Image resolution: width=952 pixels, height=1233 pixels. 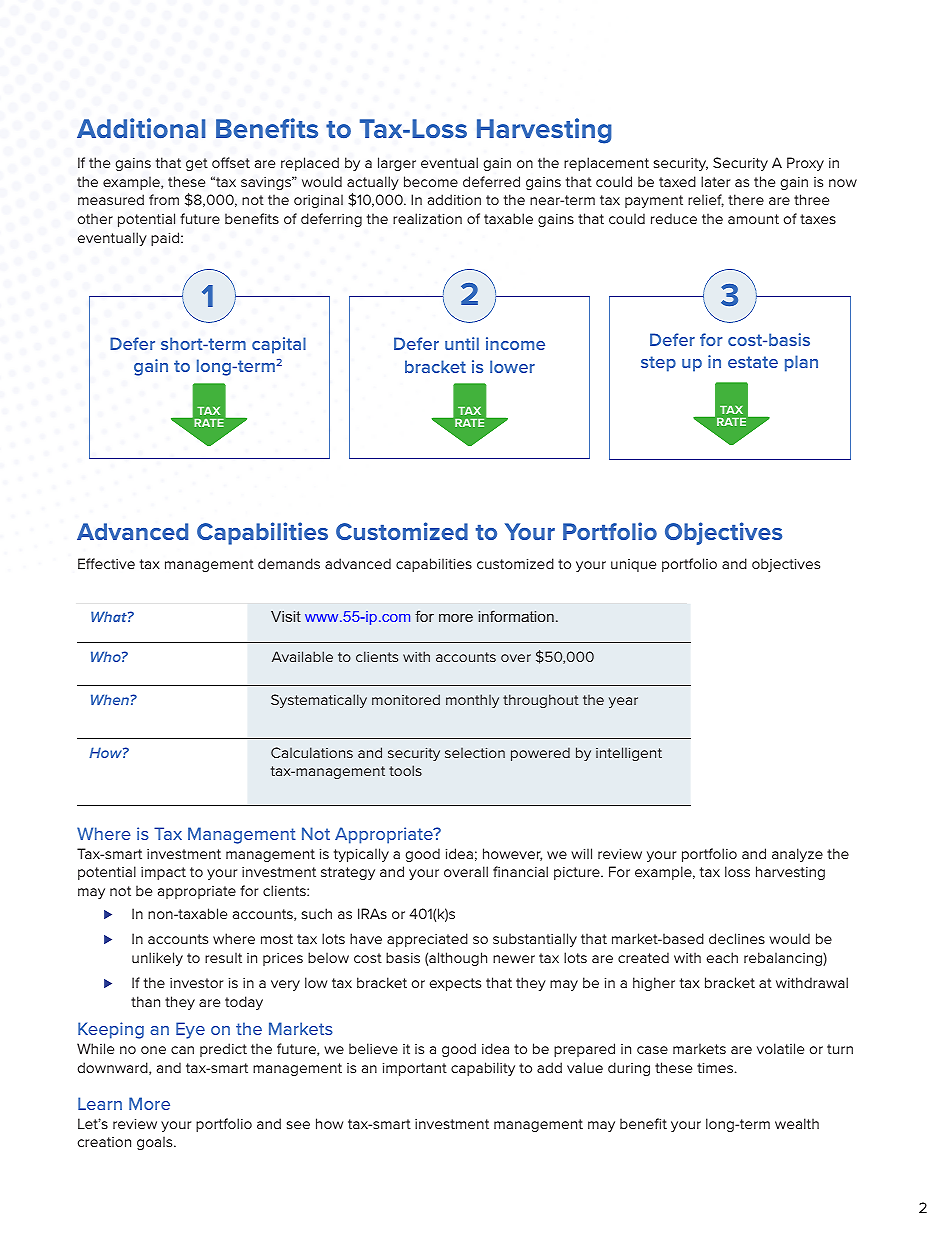 I want to click on year, so click(x=623, y=702).
